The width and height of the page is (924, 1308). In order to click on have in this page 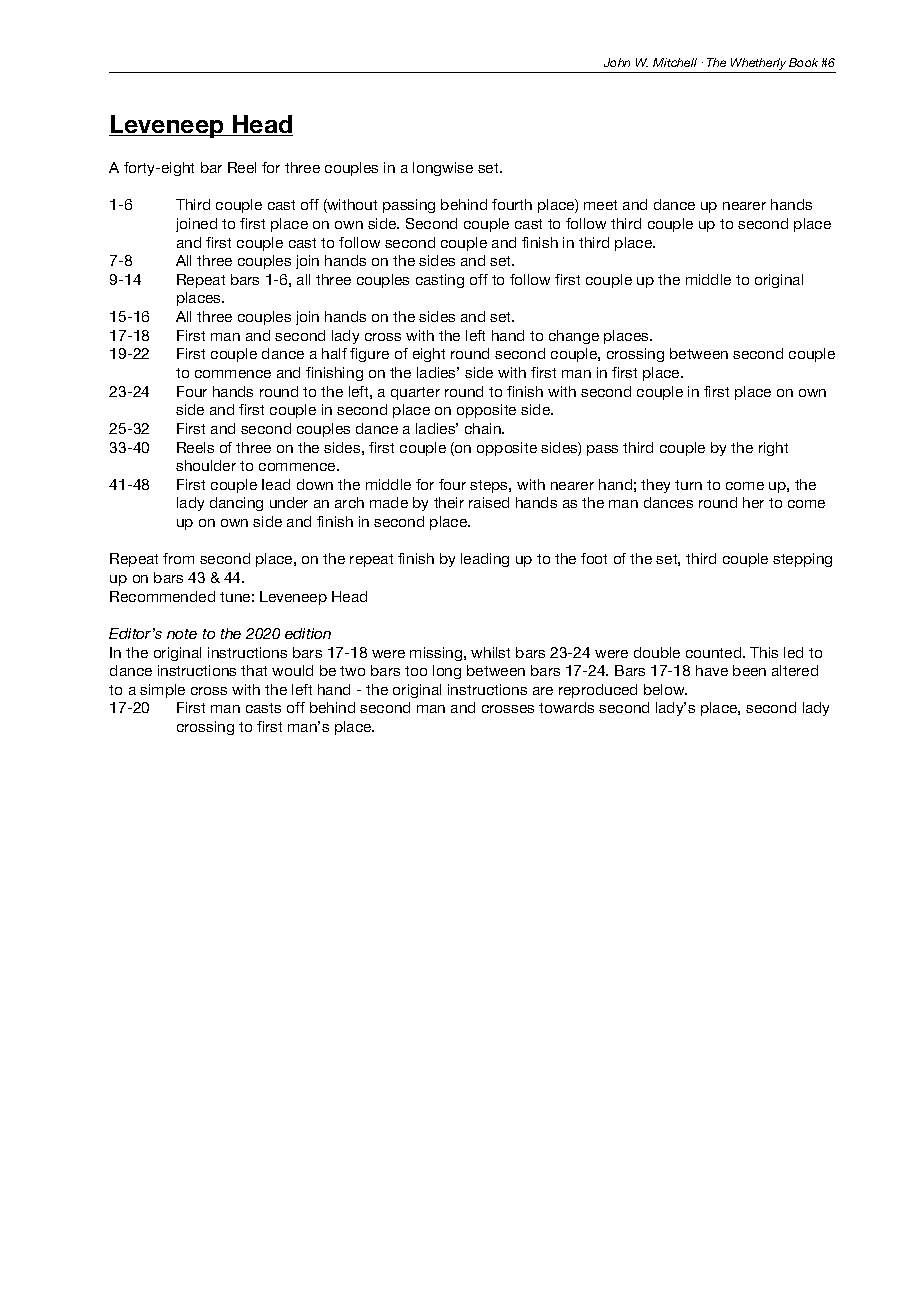, I will do `click(712, 670)`.
